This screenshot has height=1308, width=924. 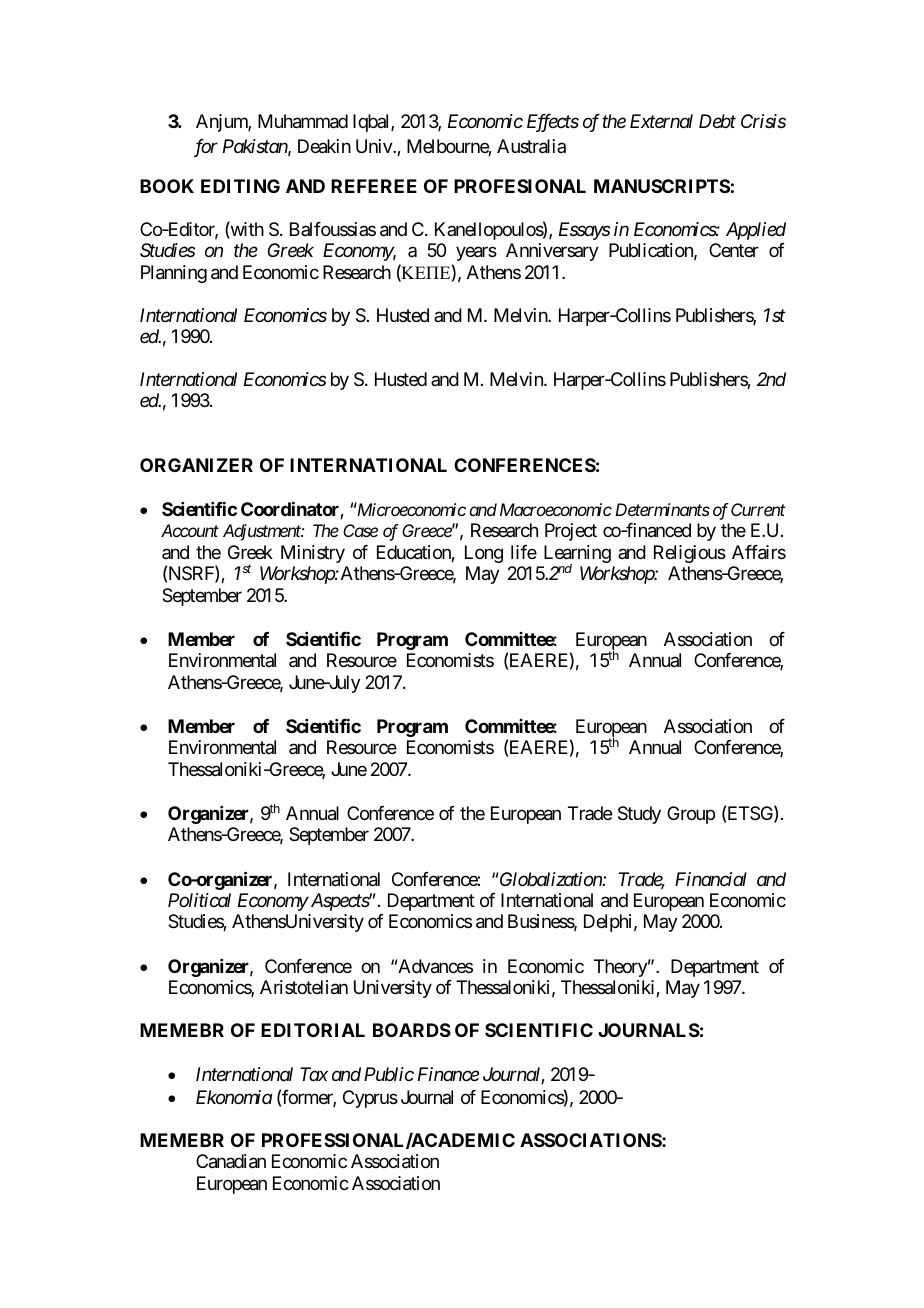 I want to click on Study, so click(x=639, y=815).
